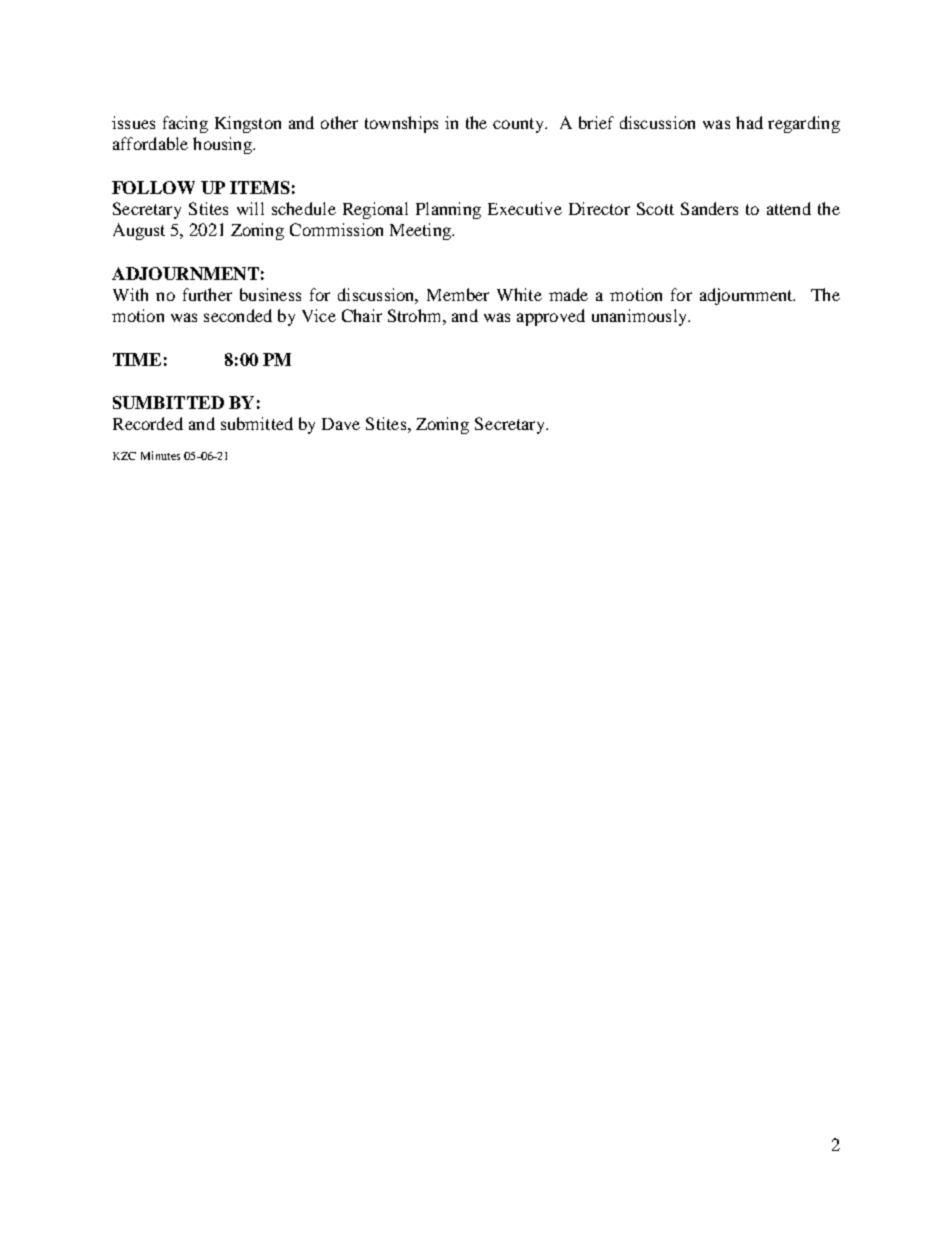  Describe the element at coordinates (137, 359) in the screenshot. I see `TIME` at that location.
